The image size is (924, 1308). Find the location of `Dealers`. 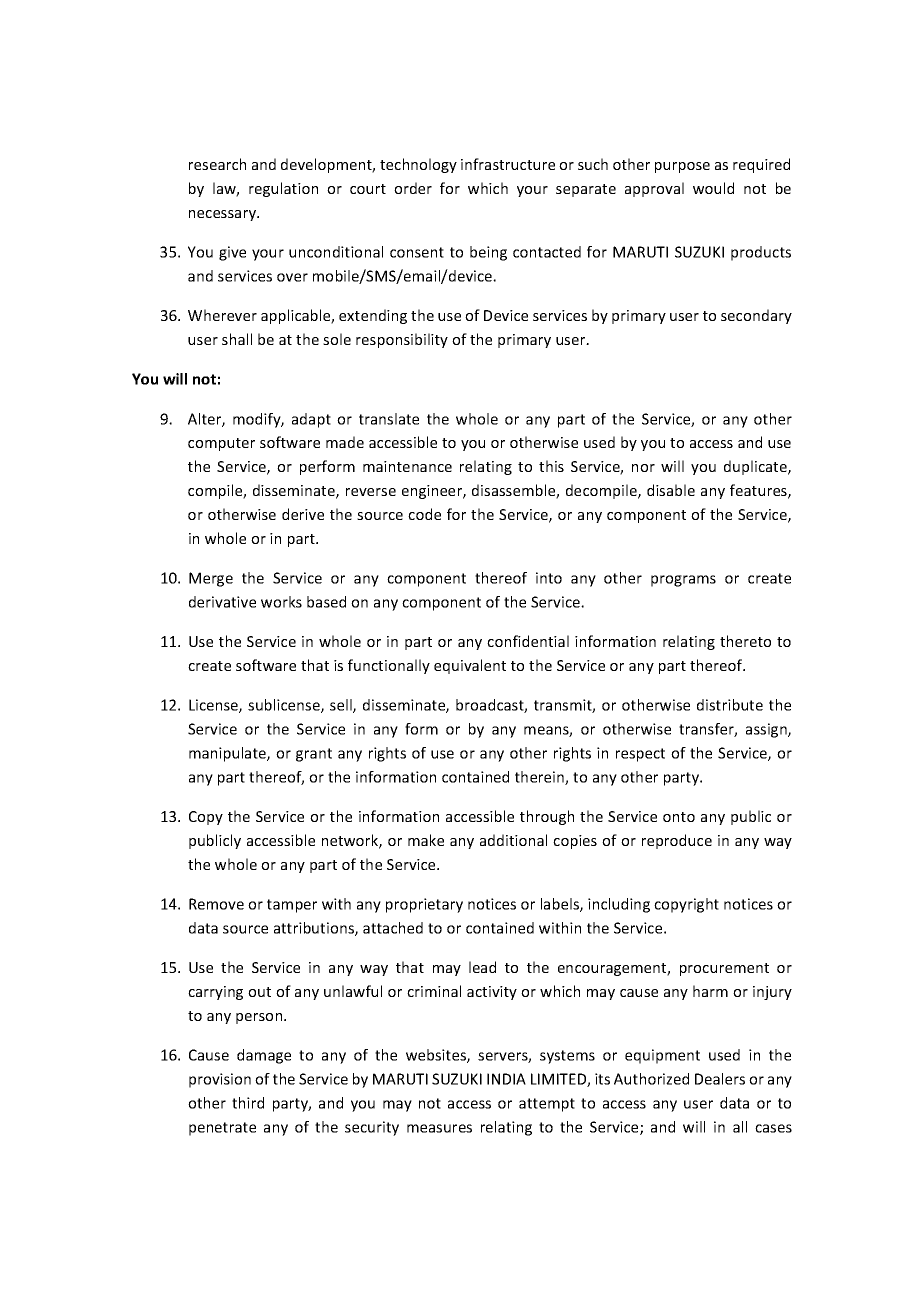

Dealers is located at coordinates (720, 1079).
